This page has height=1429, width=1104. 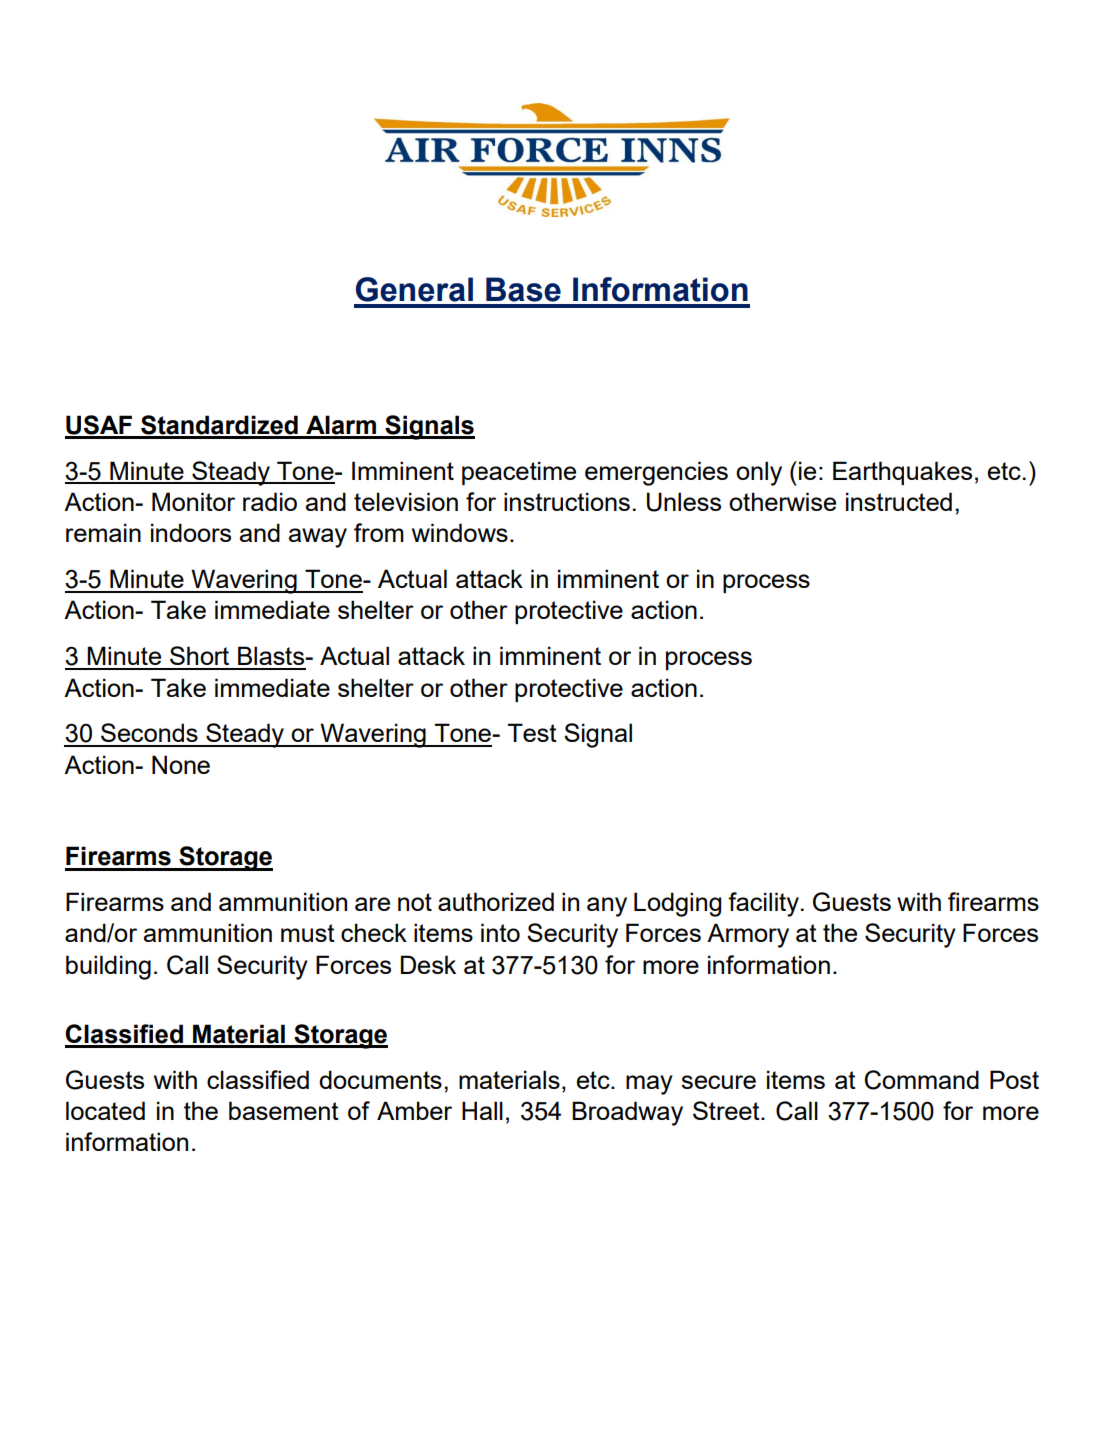 I want to click on into, so click(x=500, y=932).
